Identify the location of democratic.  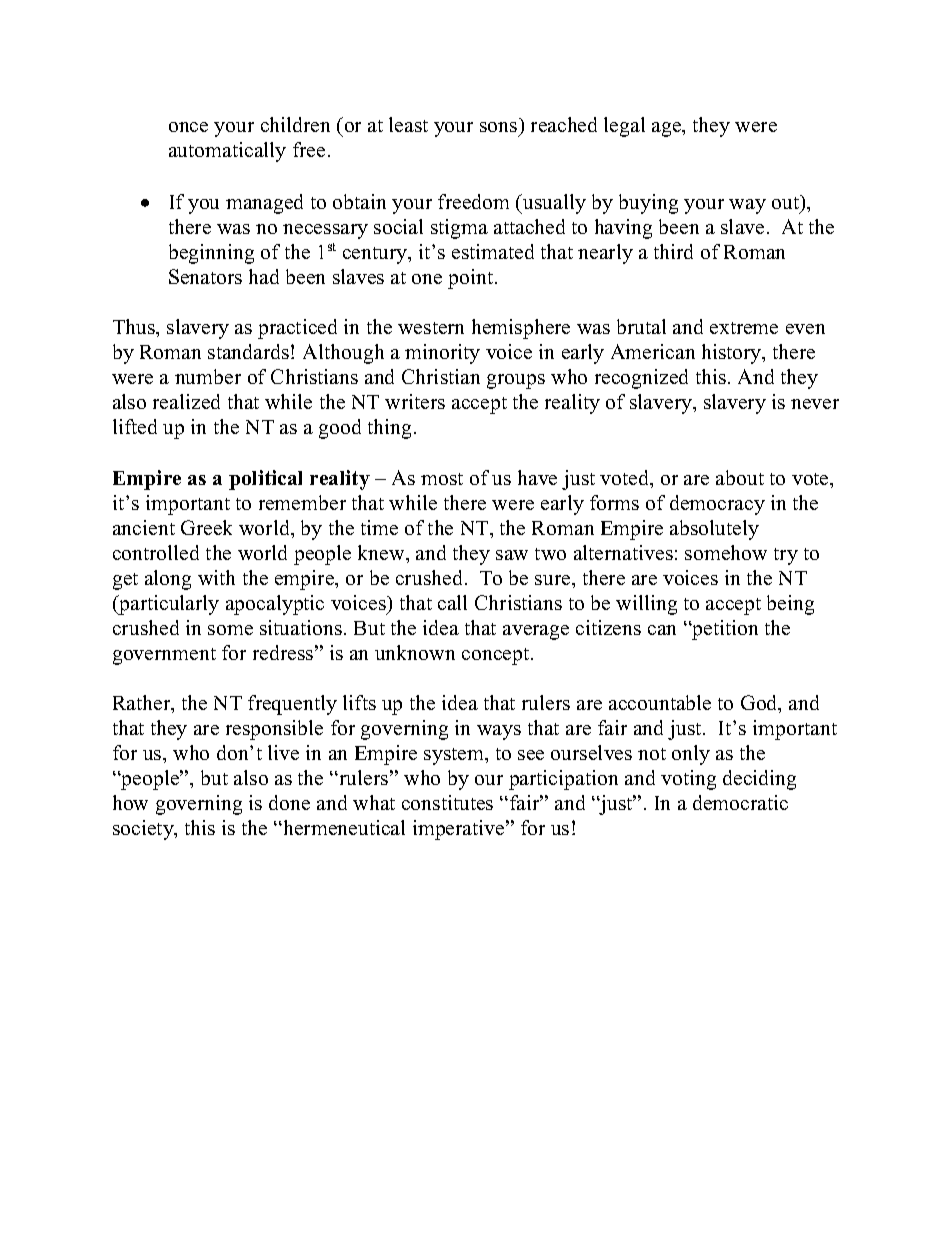
(740, 802).
